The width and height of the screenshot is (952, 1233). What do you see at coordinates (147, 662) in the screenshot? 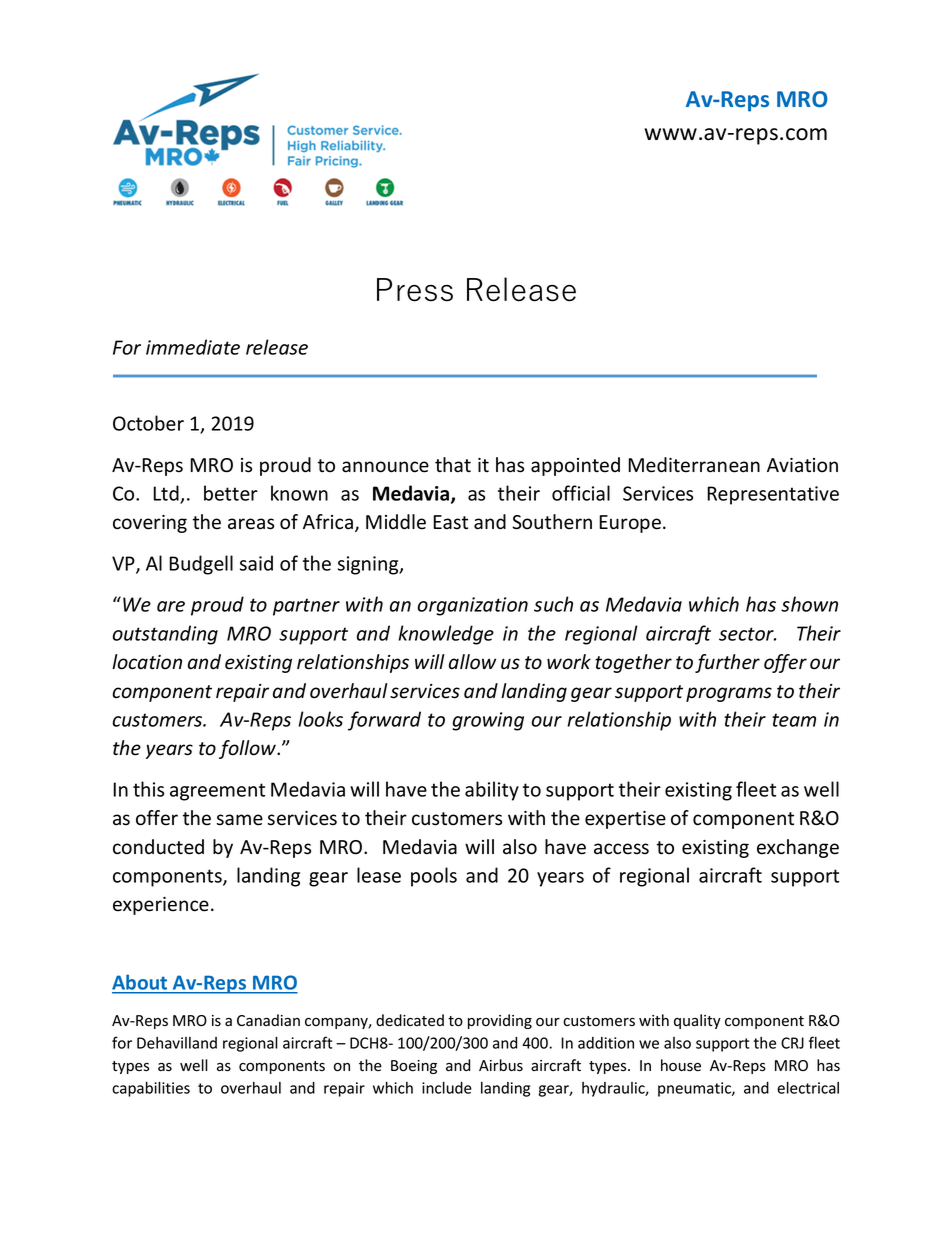
I see `location` at bounding box center [147, 662].
